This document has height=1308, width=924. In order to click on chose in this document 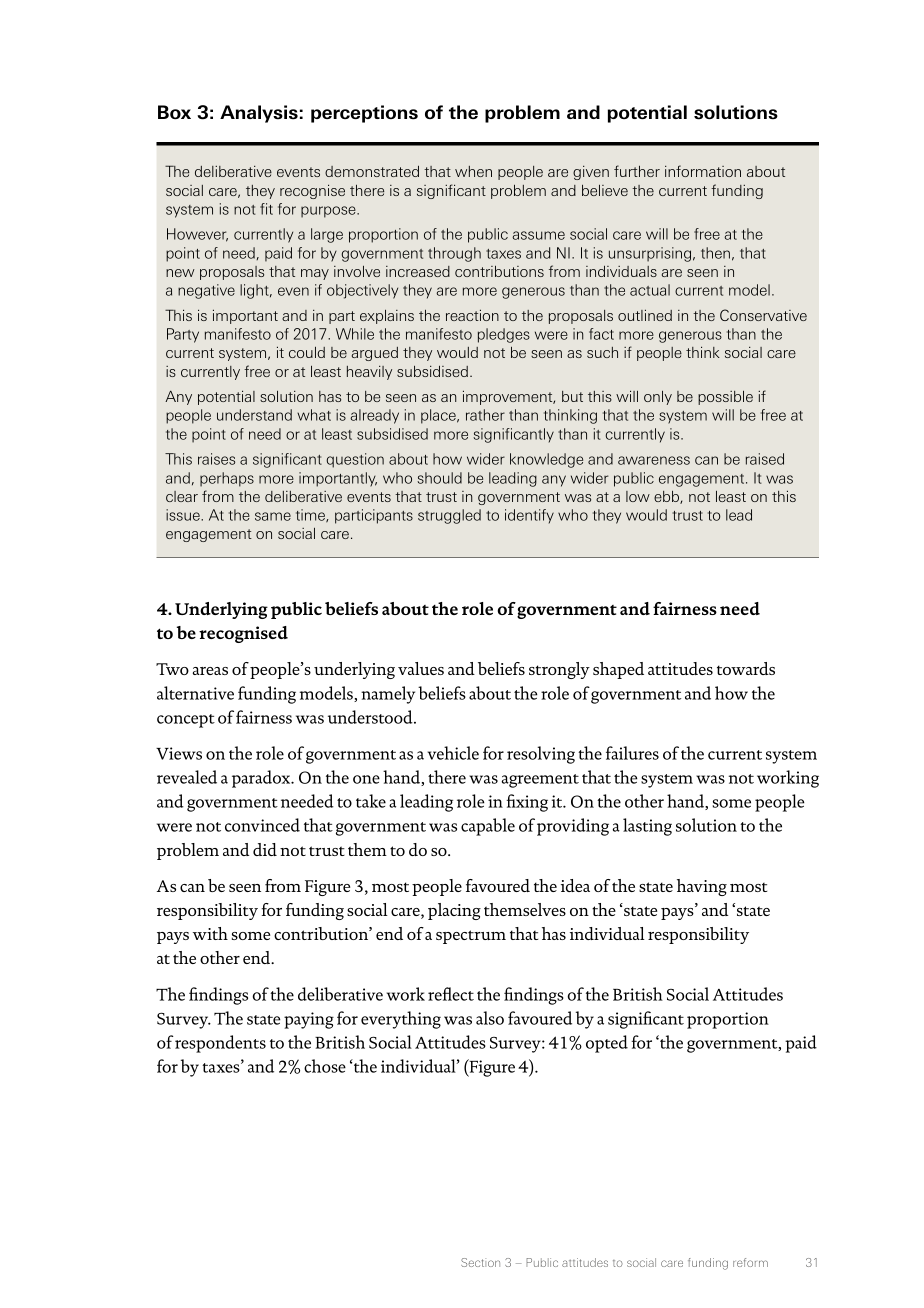, I will do `click(325, 1066)`.
